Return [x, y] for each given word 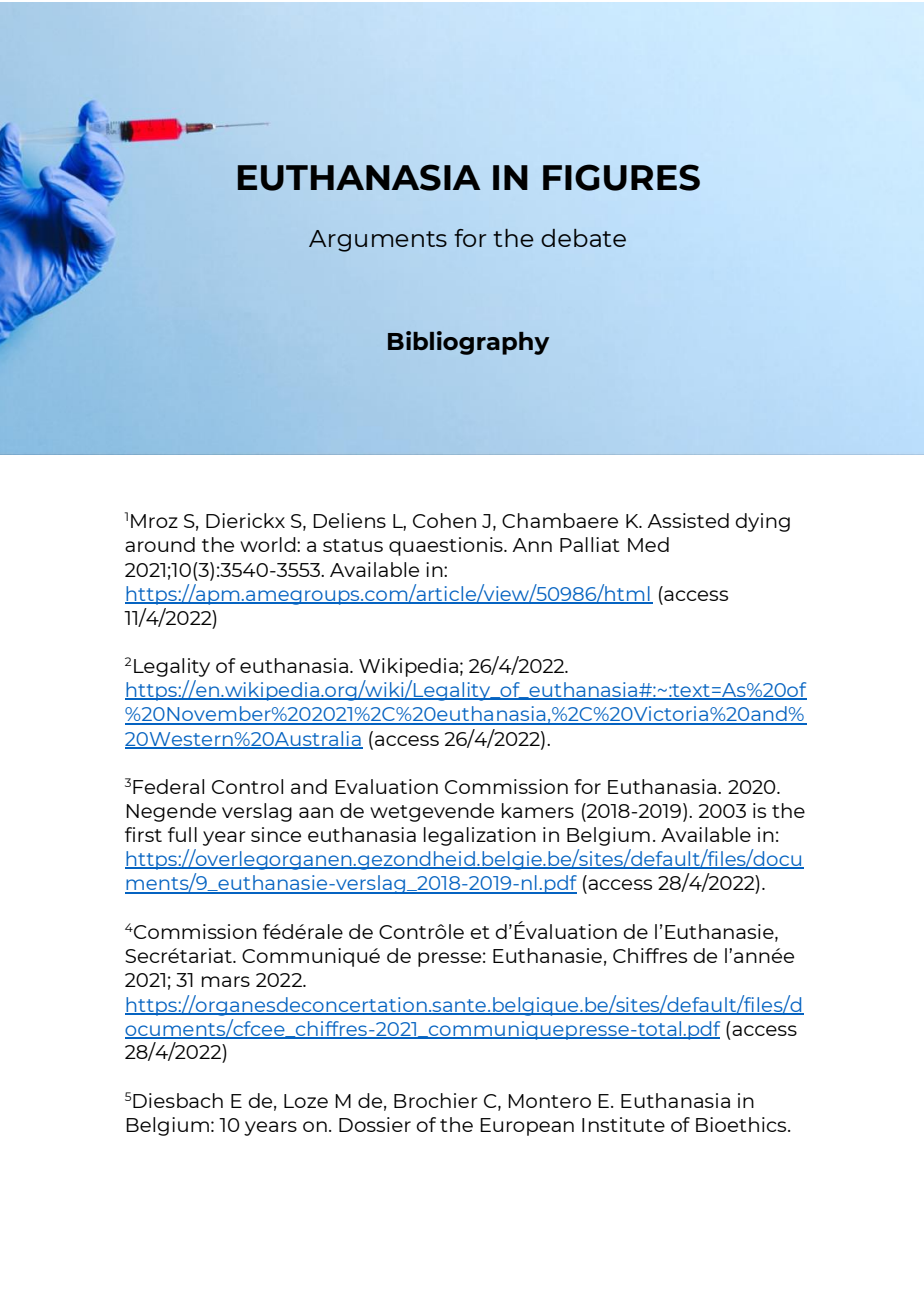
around [160, 544]
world [269, 544]
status [353, 545]
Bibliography [468, 343]
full [182, 834]
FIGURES [621, 177]
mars [226, 981]
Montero [549, 1101]
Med [648, 544]
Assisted [688, 520]
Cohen [444, 520]
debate [583, 238]
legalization [480, 836]
